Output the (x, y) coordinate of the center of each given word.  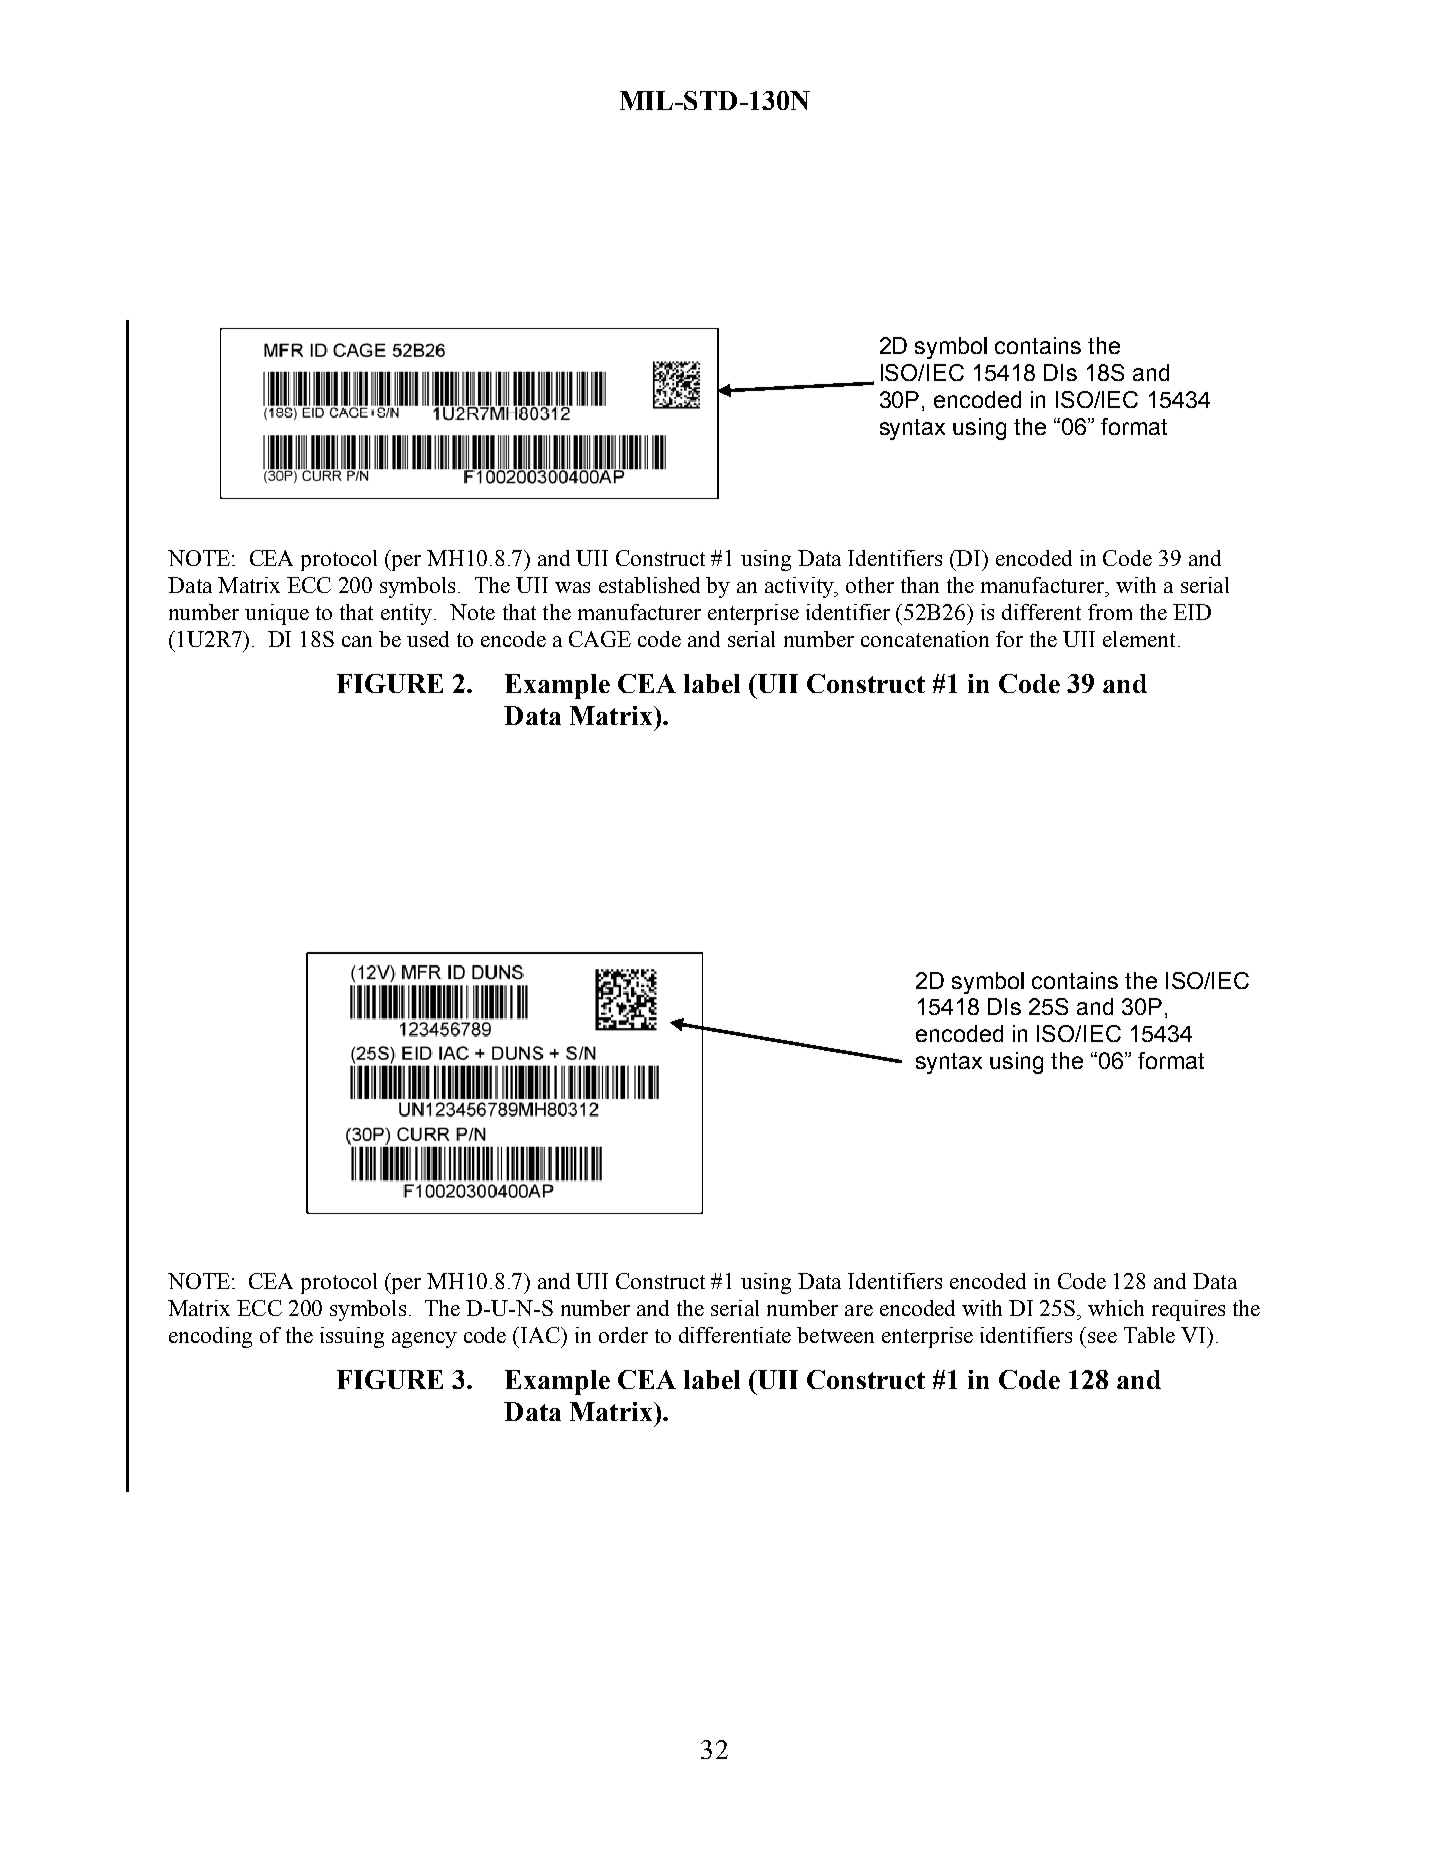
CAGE (600, 639)
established (649, 585)
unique (277, 614)
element (1139, 639)
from (1110, 612)
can (357, 641)
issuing (352, 1337)
